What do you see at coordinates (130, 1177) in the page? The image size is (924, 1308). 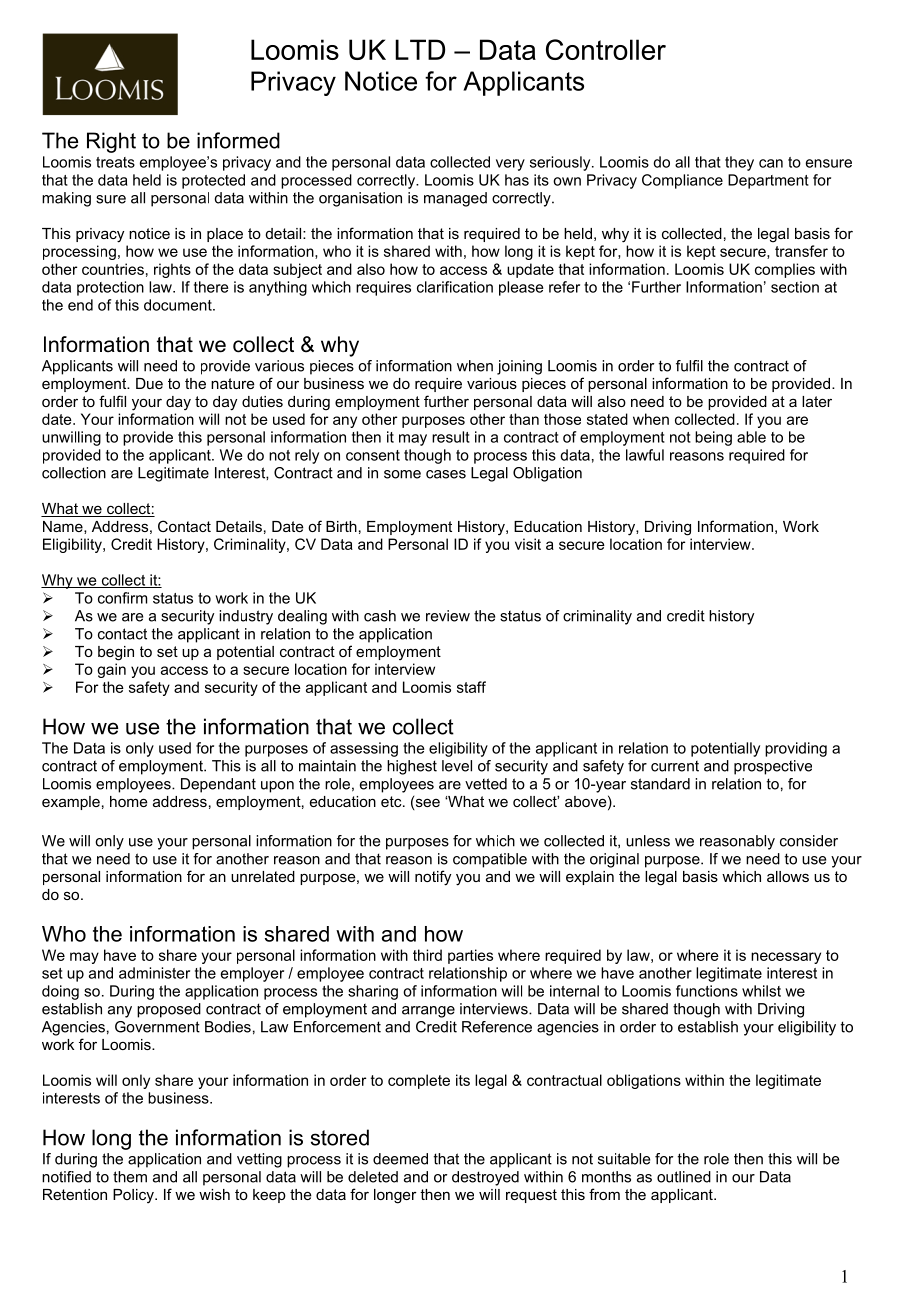 I see `them` at bounding box center [130, 1177].
